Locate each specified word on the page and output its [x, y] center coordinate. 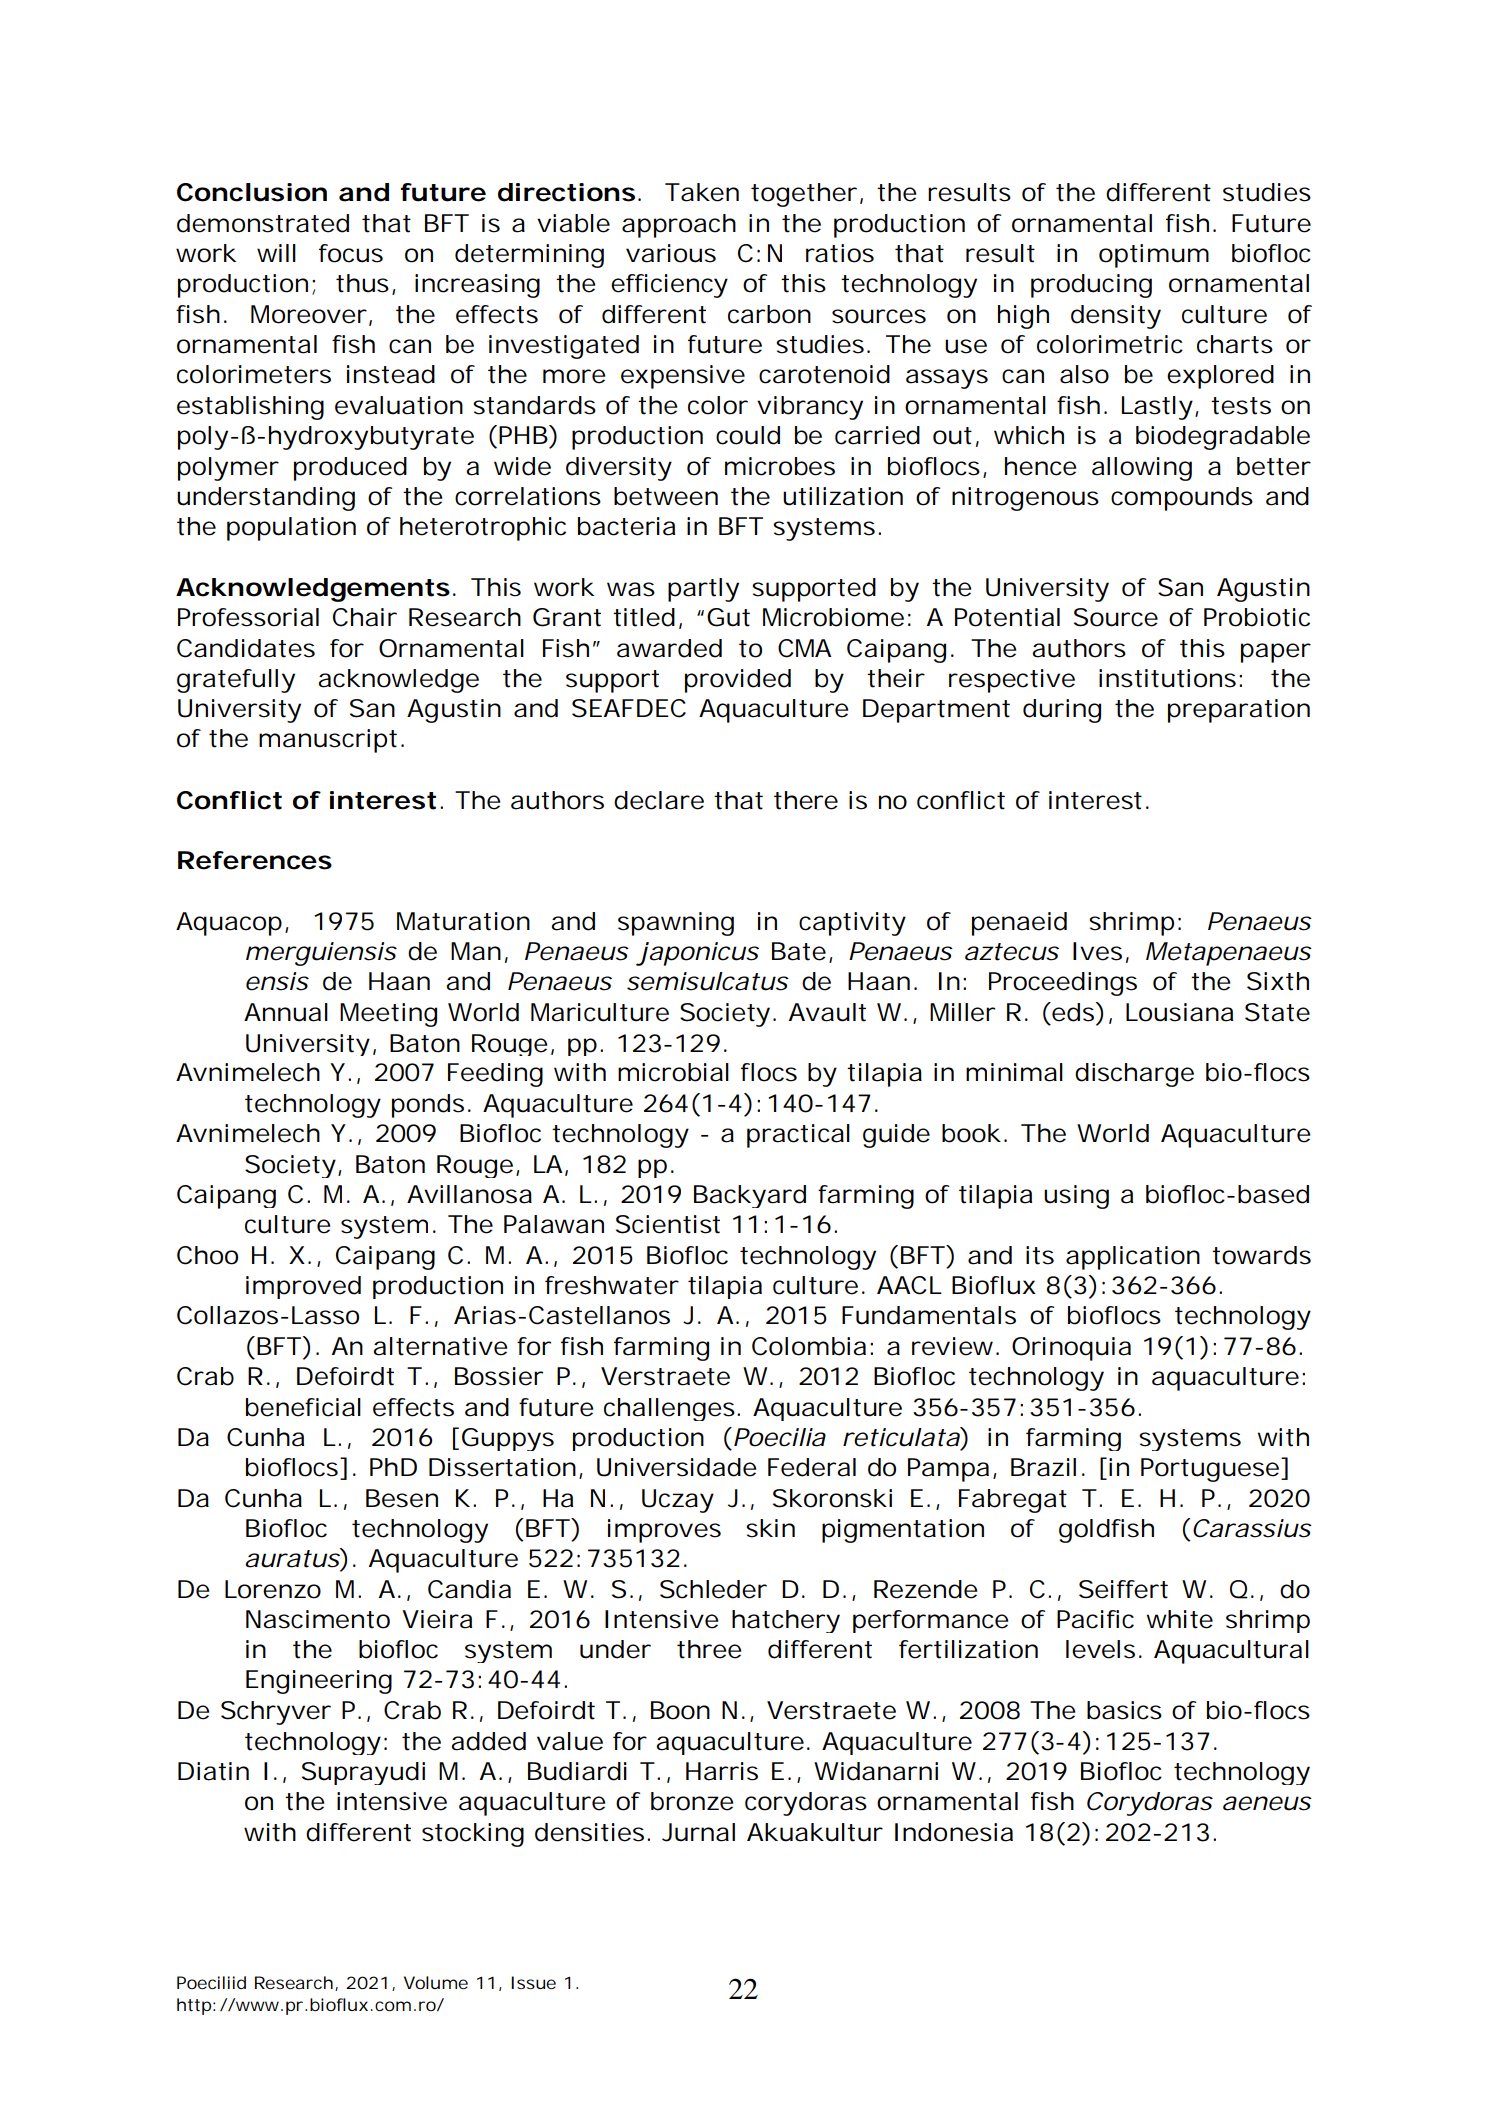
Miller [962, 1012]
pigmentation [901, 1531]
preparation [1237, 711]
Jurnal [698, 1832]
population [290, 529]
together [803, 195]
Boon [679, 1710]
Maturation [462, 921]
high [1022, 317]
